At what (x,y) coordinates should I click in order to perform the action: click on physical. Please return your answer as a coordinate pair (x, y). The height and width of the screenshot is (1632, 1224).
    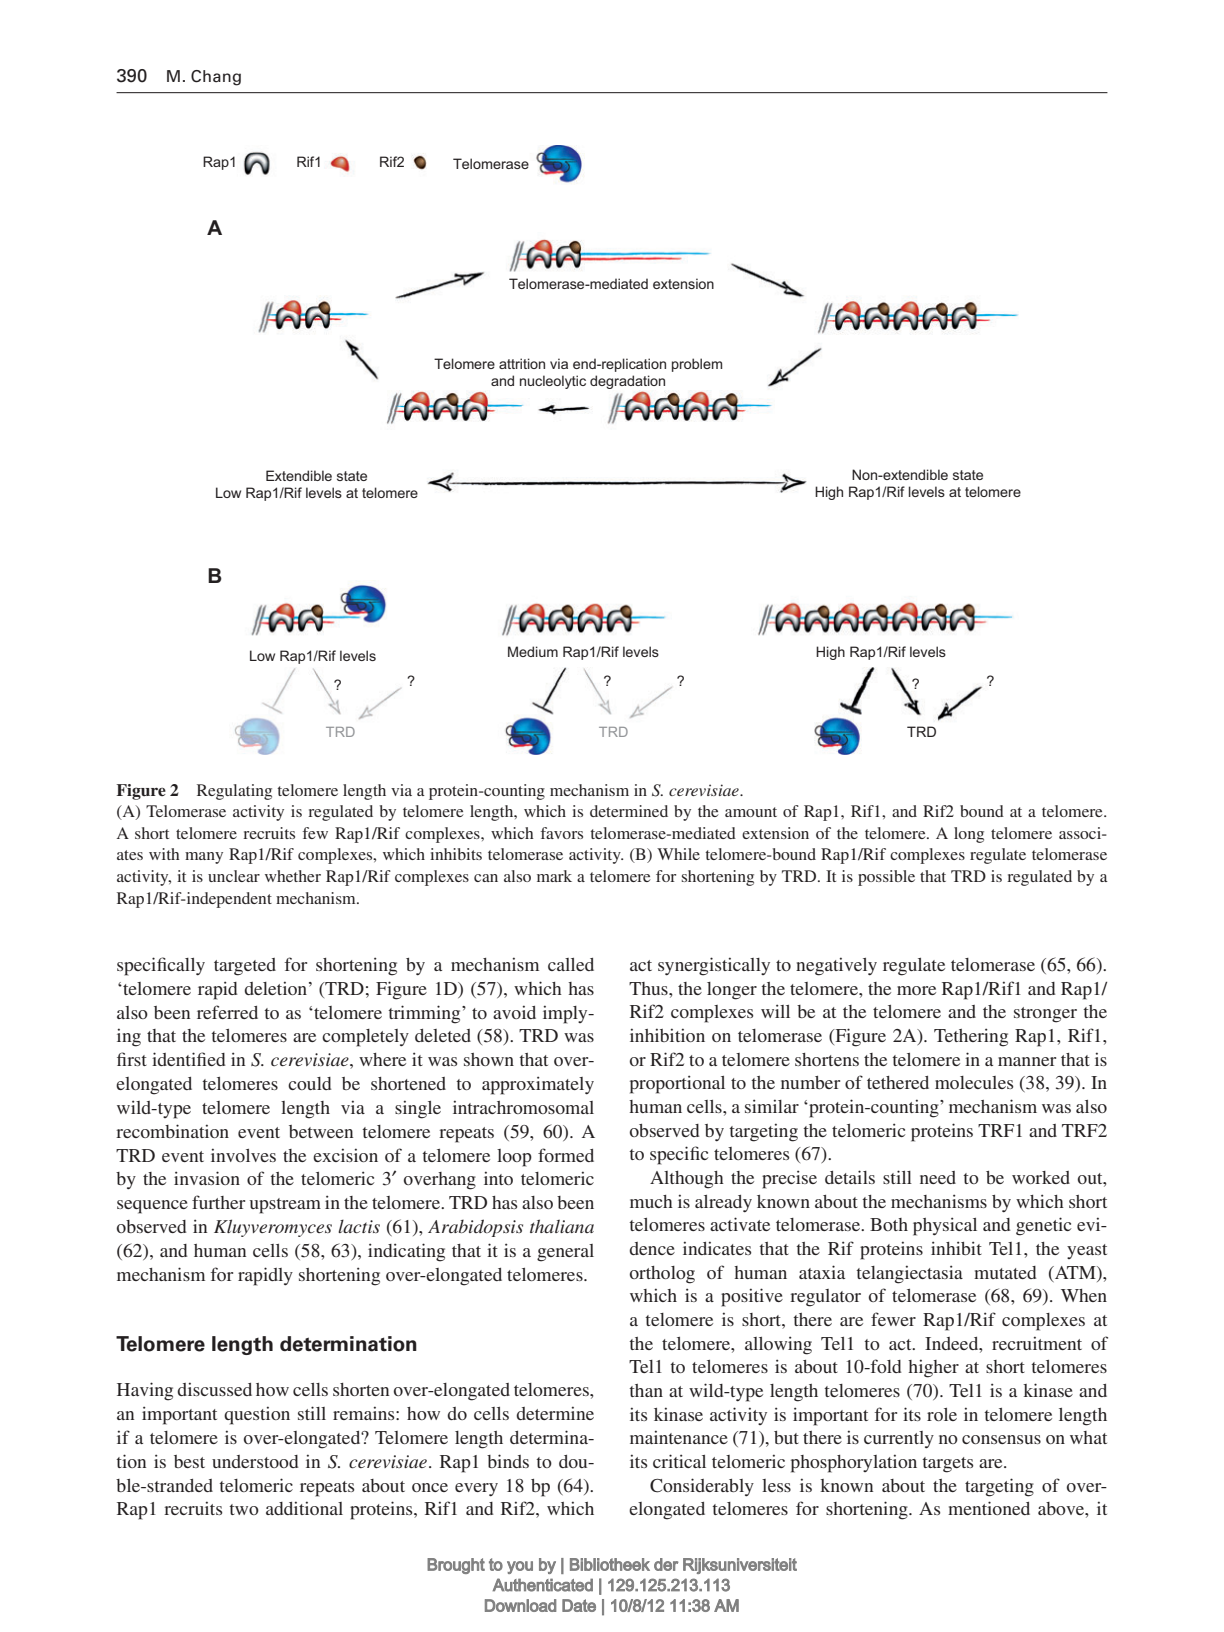
    Looking at the image, I should click on (945, 1226).
